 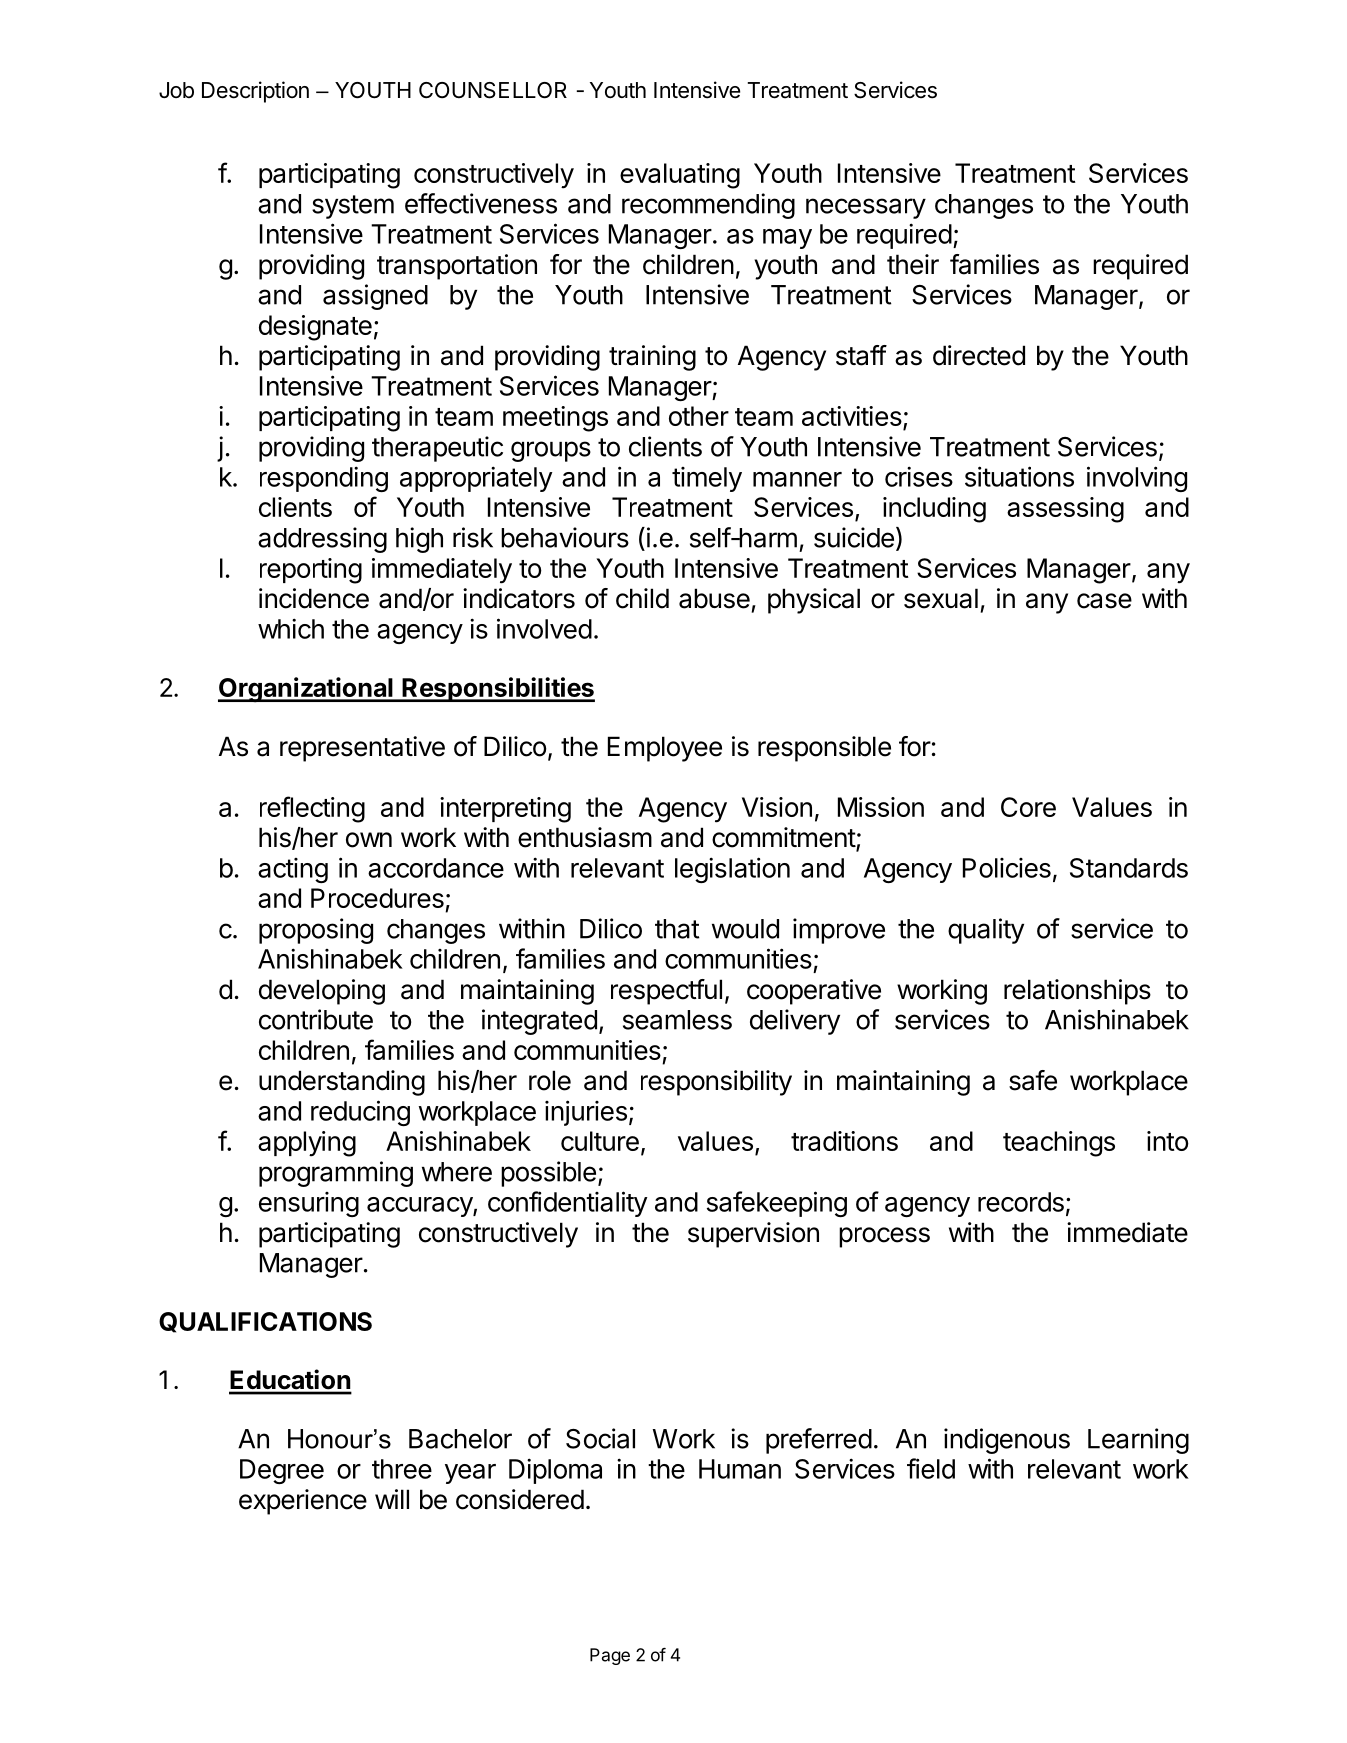 I want to click on teachings, so click(x=1059, y=1144).
